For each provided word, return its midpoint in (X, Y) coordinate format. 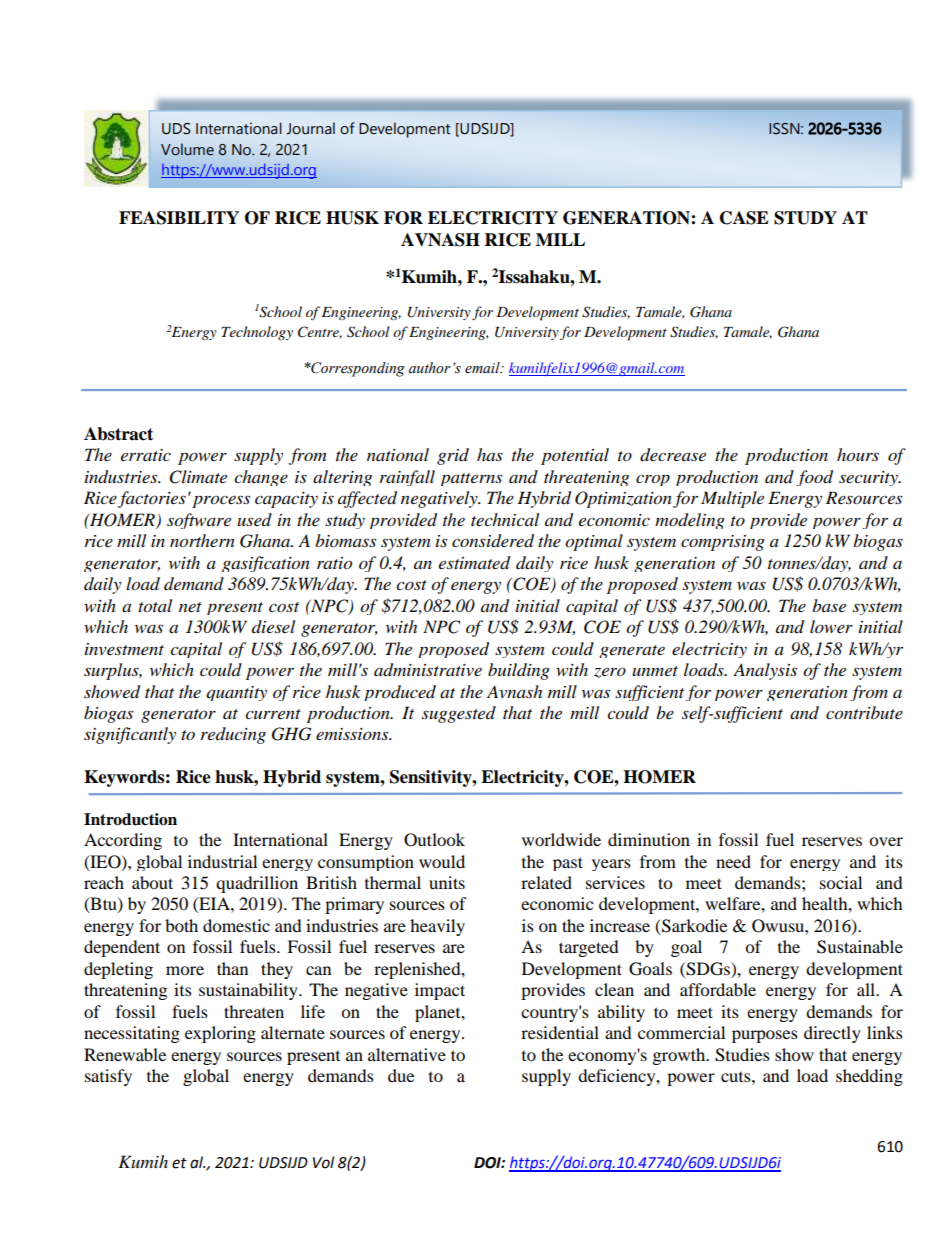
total (155, 606)
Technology (257, 333)
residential (560, 1032)
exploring (220, 1034)
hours (858, 455)
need (733, 861)
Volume (187, 149)
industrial (222, 861)
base (829, 605)
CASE (744, 218)
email (483, 368)
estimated (474, 563)
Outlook (434, 840)
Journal (310, 128)
